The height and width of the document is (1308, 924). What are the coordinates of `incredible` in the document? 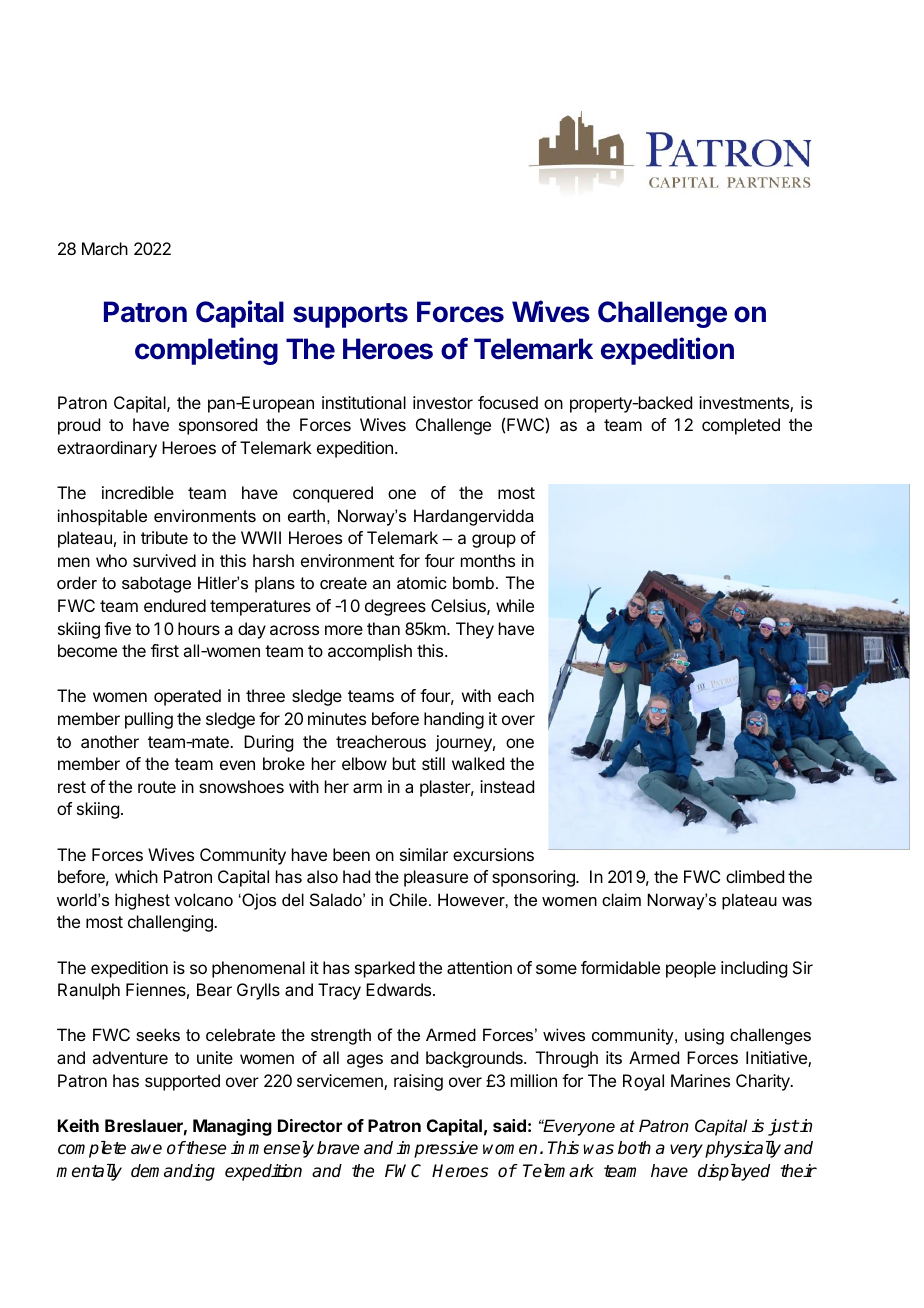 It's located at (138, 492).
